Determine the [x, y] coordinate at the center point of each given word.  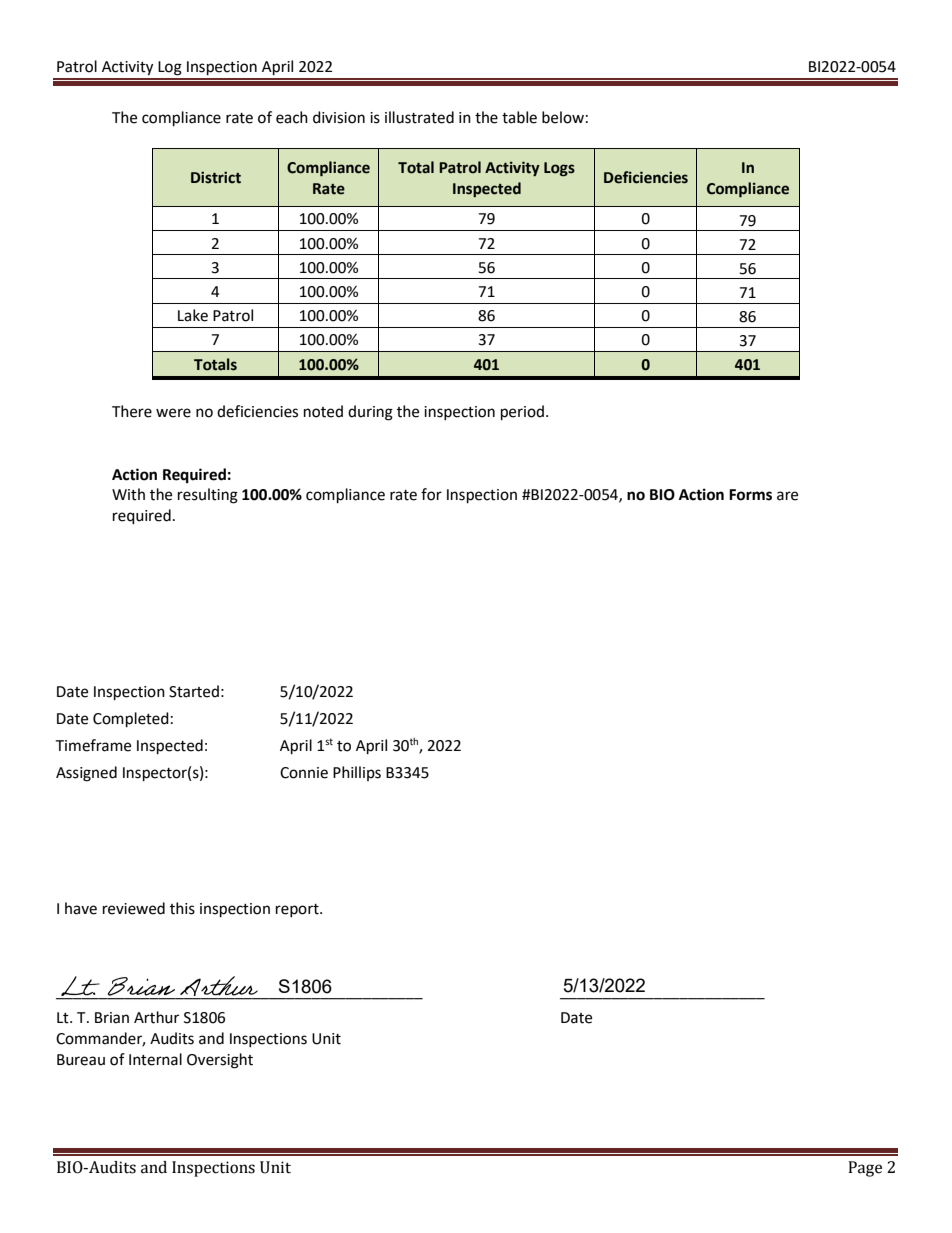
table [519, 117]
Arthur [156, 1017]
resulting [208, 496]
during [370, 413]
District [216, 177]
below [563, 117]
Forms [750, 495]
